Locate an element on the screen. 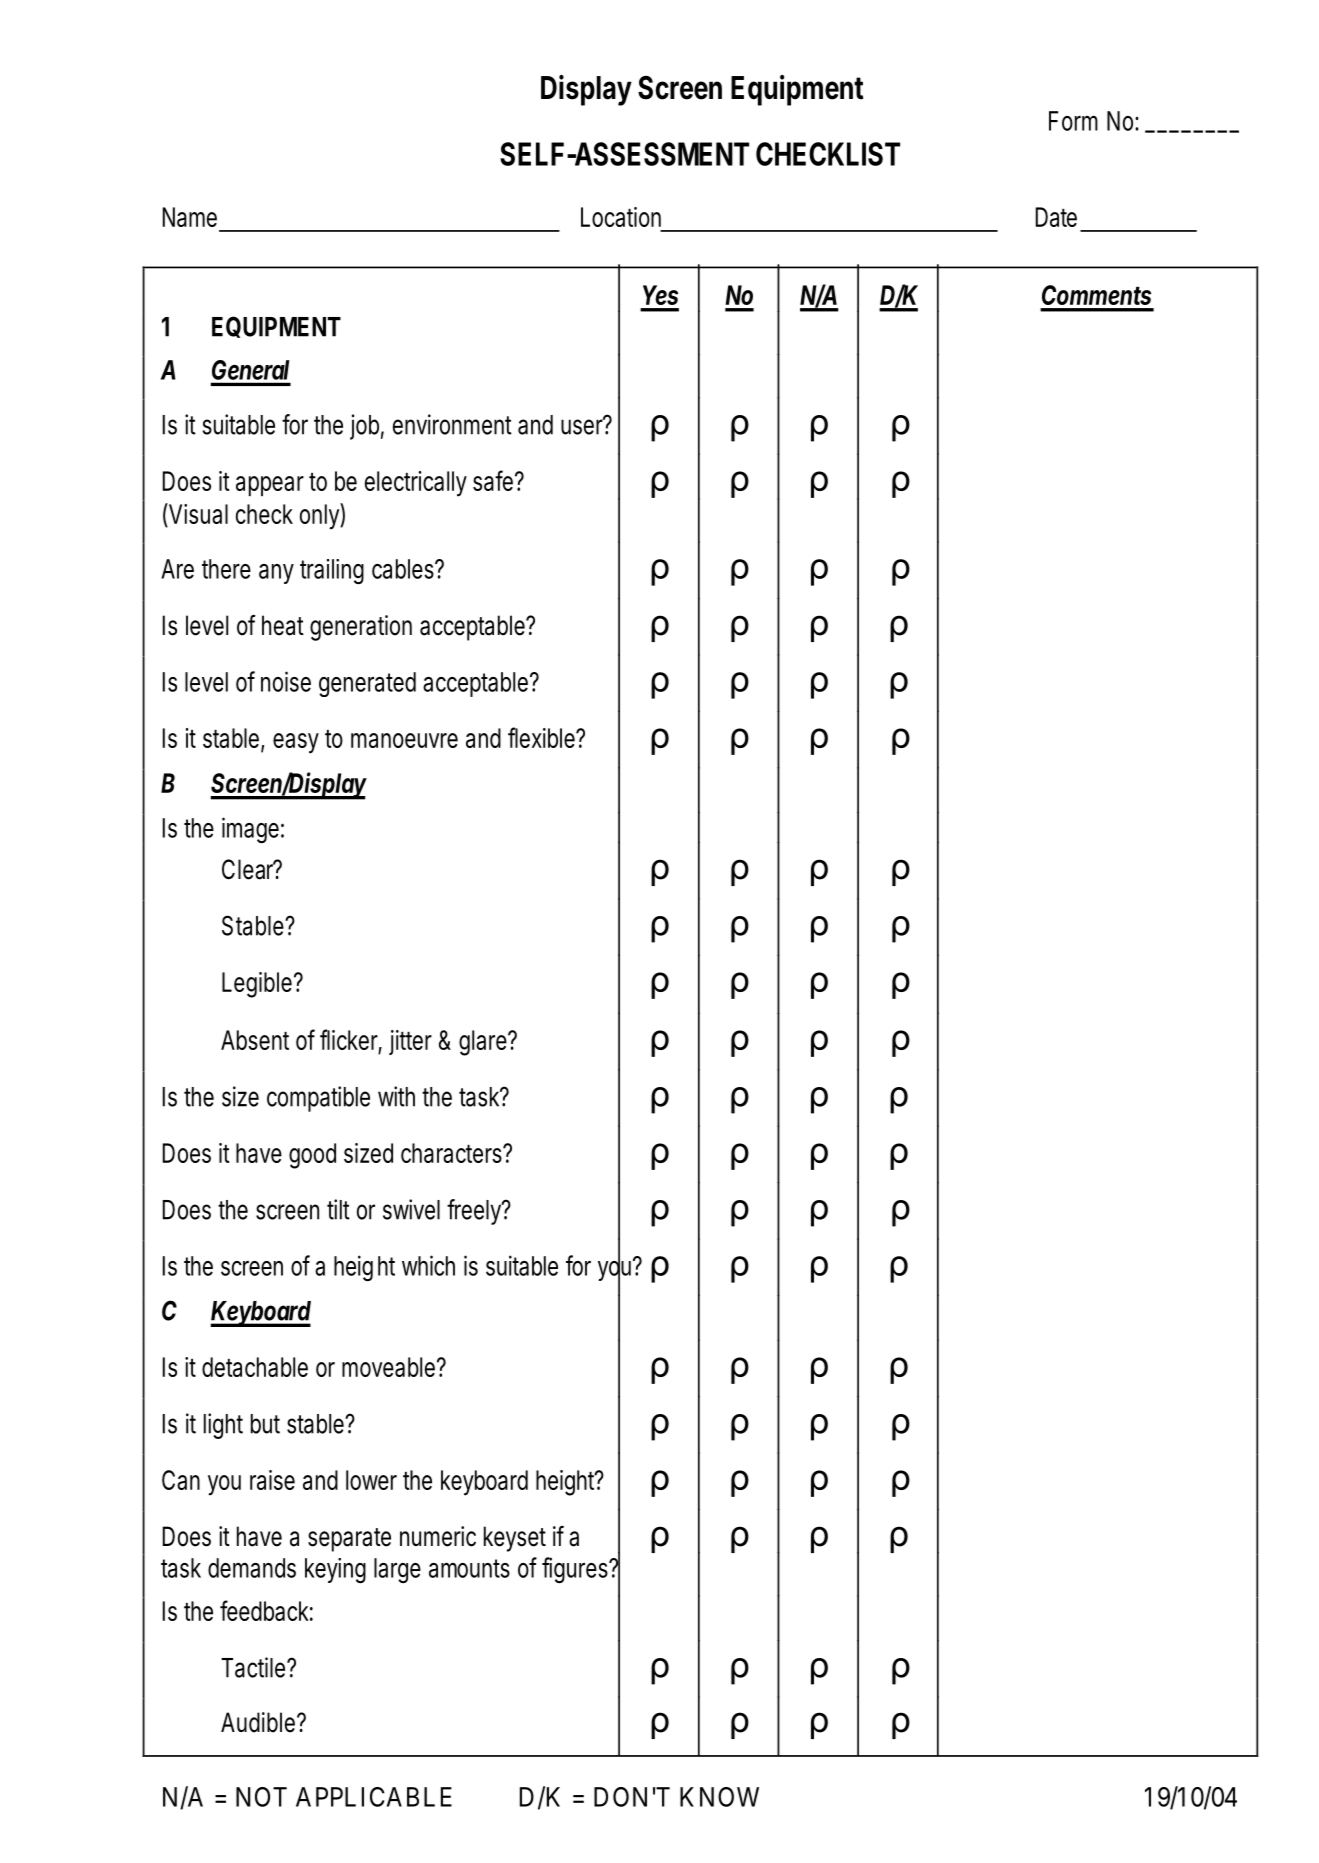 The height and width of the screenshot is (1863, 1319). Name is located at coordinates (190, 217).
